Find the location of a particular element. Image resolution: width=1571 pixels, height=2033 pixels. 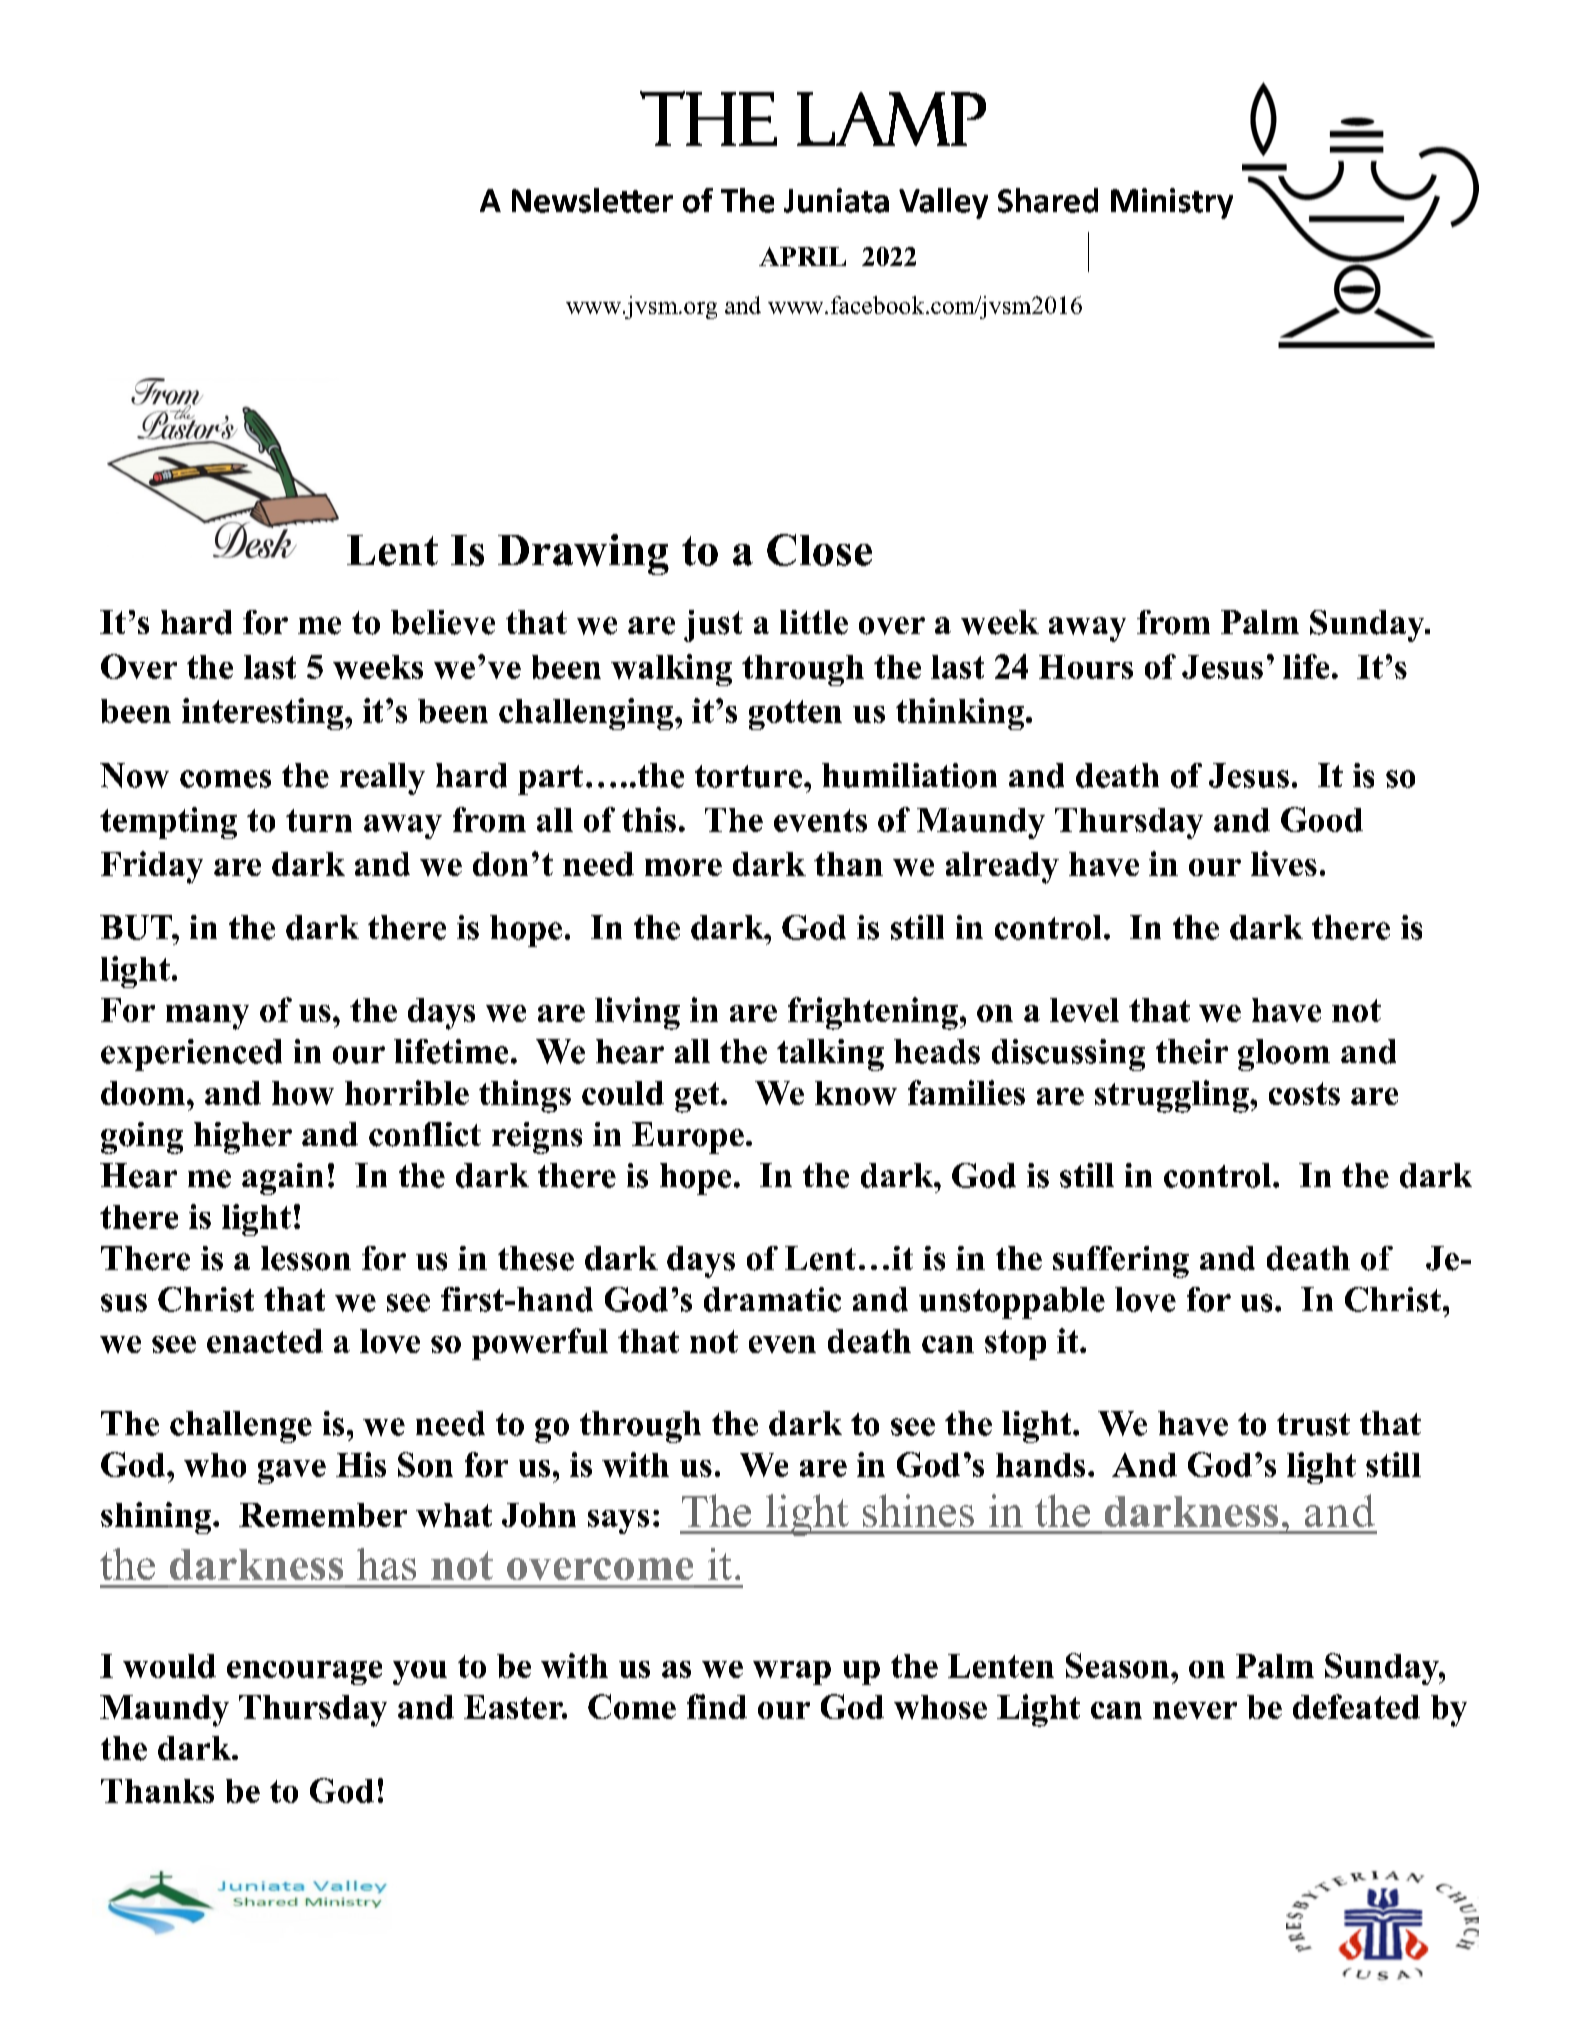

dramatic is located at coordinates (772, 1299).
